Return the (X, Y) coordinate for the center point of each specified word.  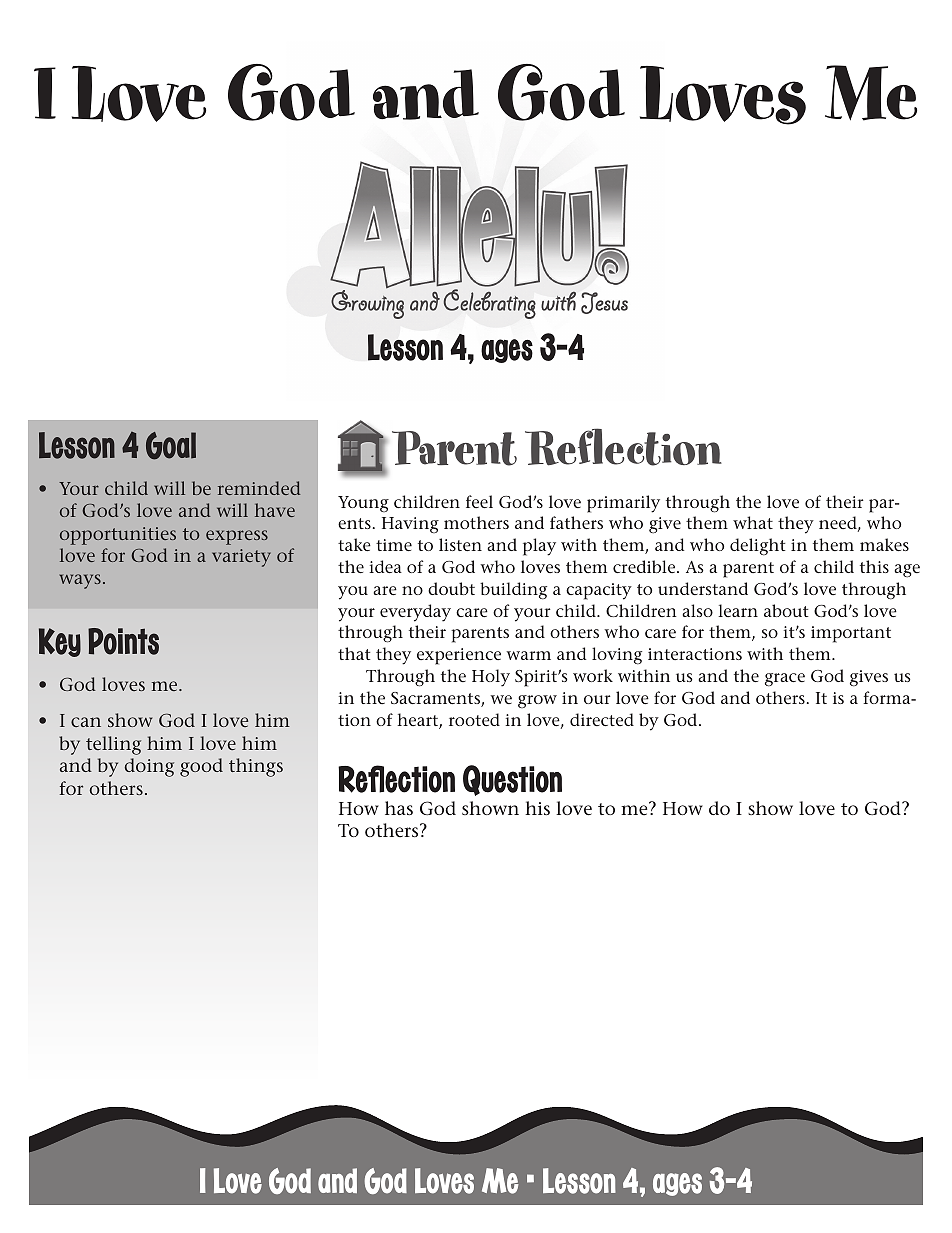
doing (149, 767)
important (851, 634)
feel (479, 501)
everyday (415, 613)
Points (123, 641)
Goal (171, 446)
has (399, 808)
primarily (623, 504)
